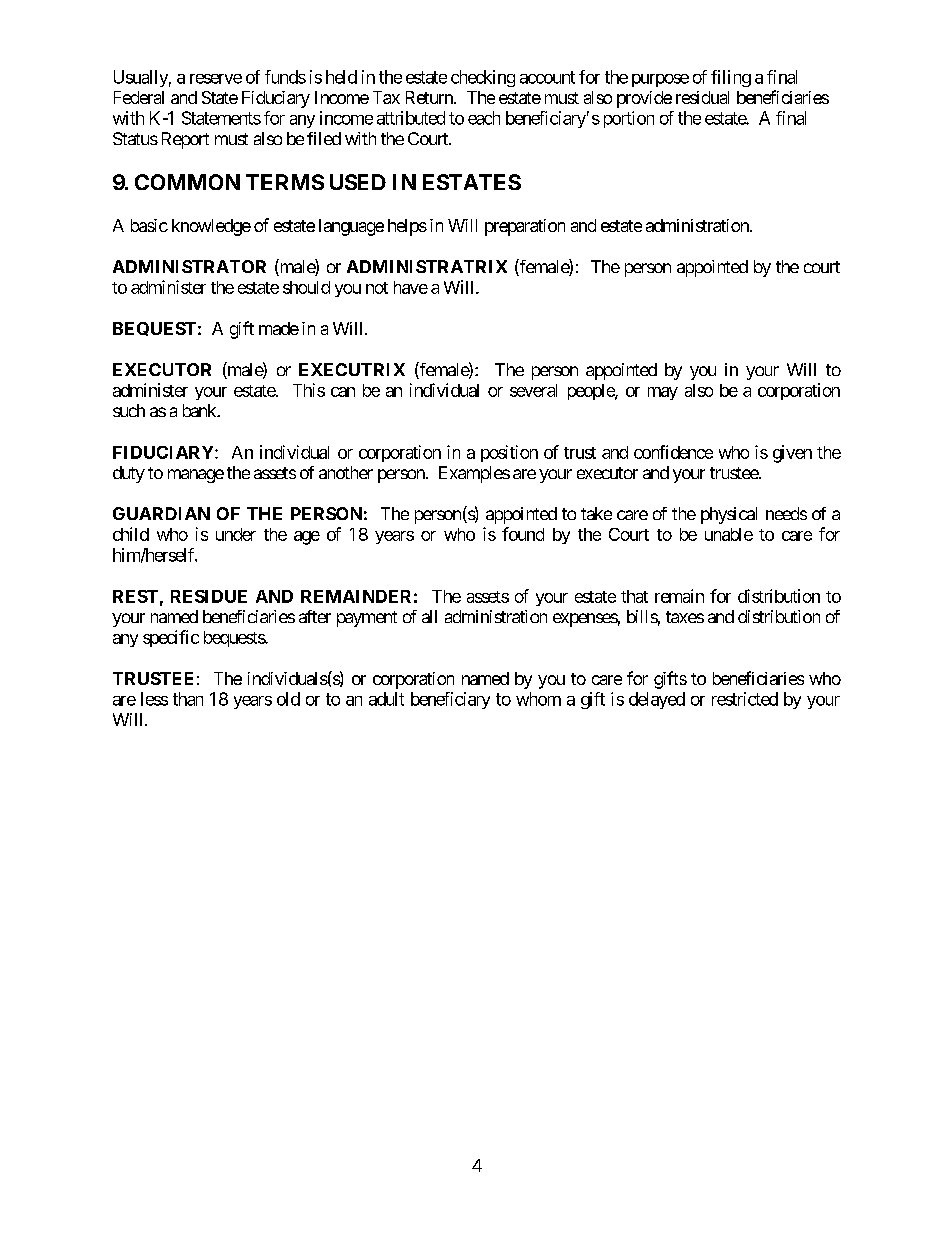 Image resolution: width=952 pixels, height=1233 pixels. Describe the element at coordinates (411, 287) in the screenshot. I see `have` at that location.
